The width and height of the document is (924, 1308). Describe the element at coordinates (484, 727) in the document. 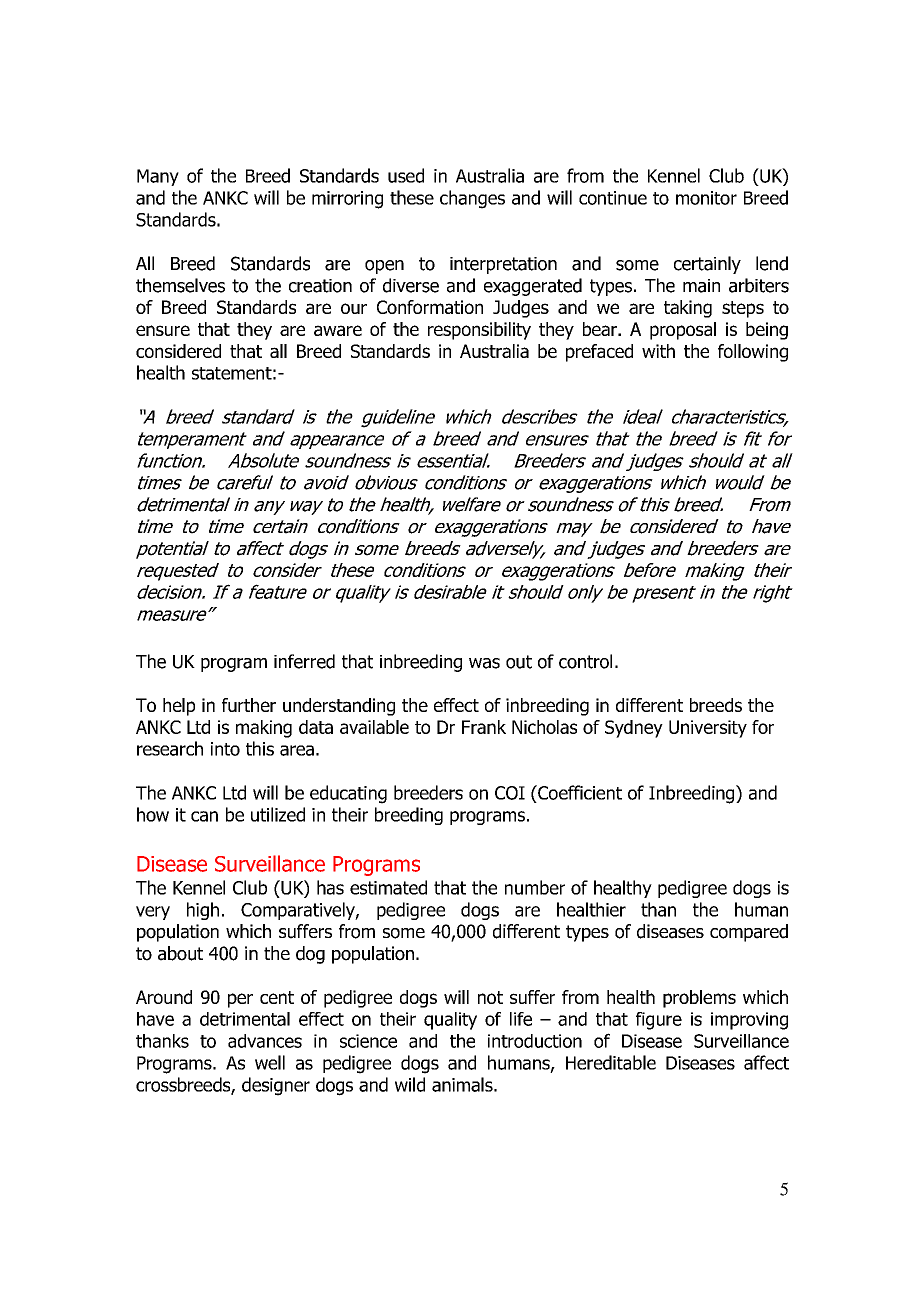

I see `Frank` at that location.
